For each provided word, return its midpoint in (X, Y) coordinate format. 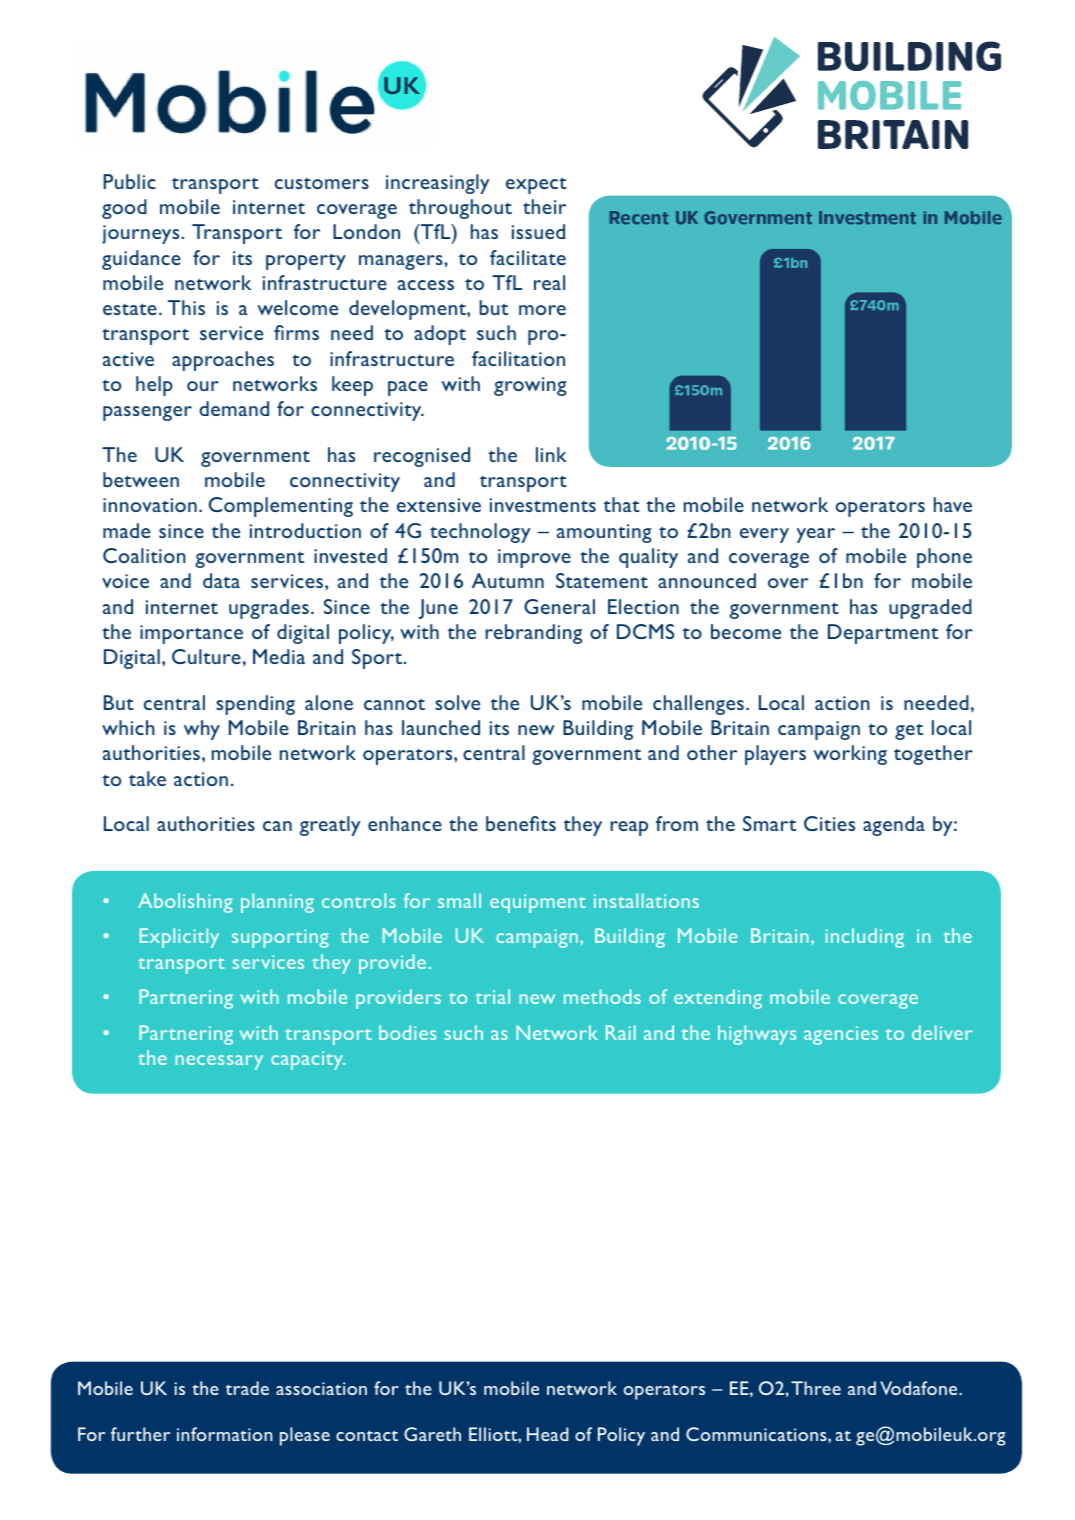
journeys (142, 234)
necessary (219, 1062)
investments (543, 505)
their (544, 206)
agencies (841, 1035)
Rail (621, 1032)
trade (247, 1388)
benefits (521, 823)
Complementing (281, 507)
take (147, 778)
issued (538, 231)
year (816, 535)
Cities (829, 823)
